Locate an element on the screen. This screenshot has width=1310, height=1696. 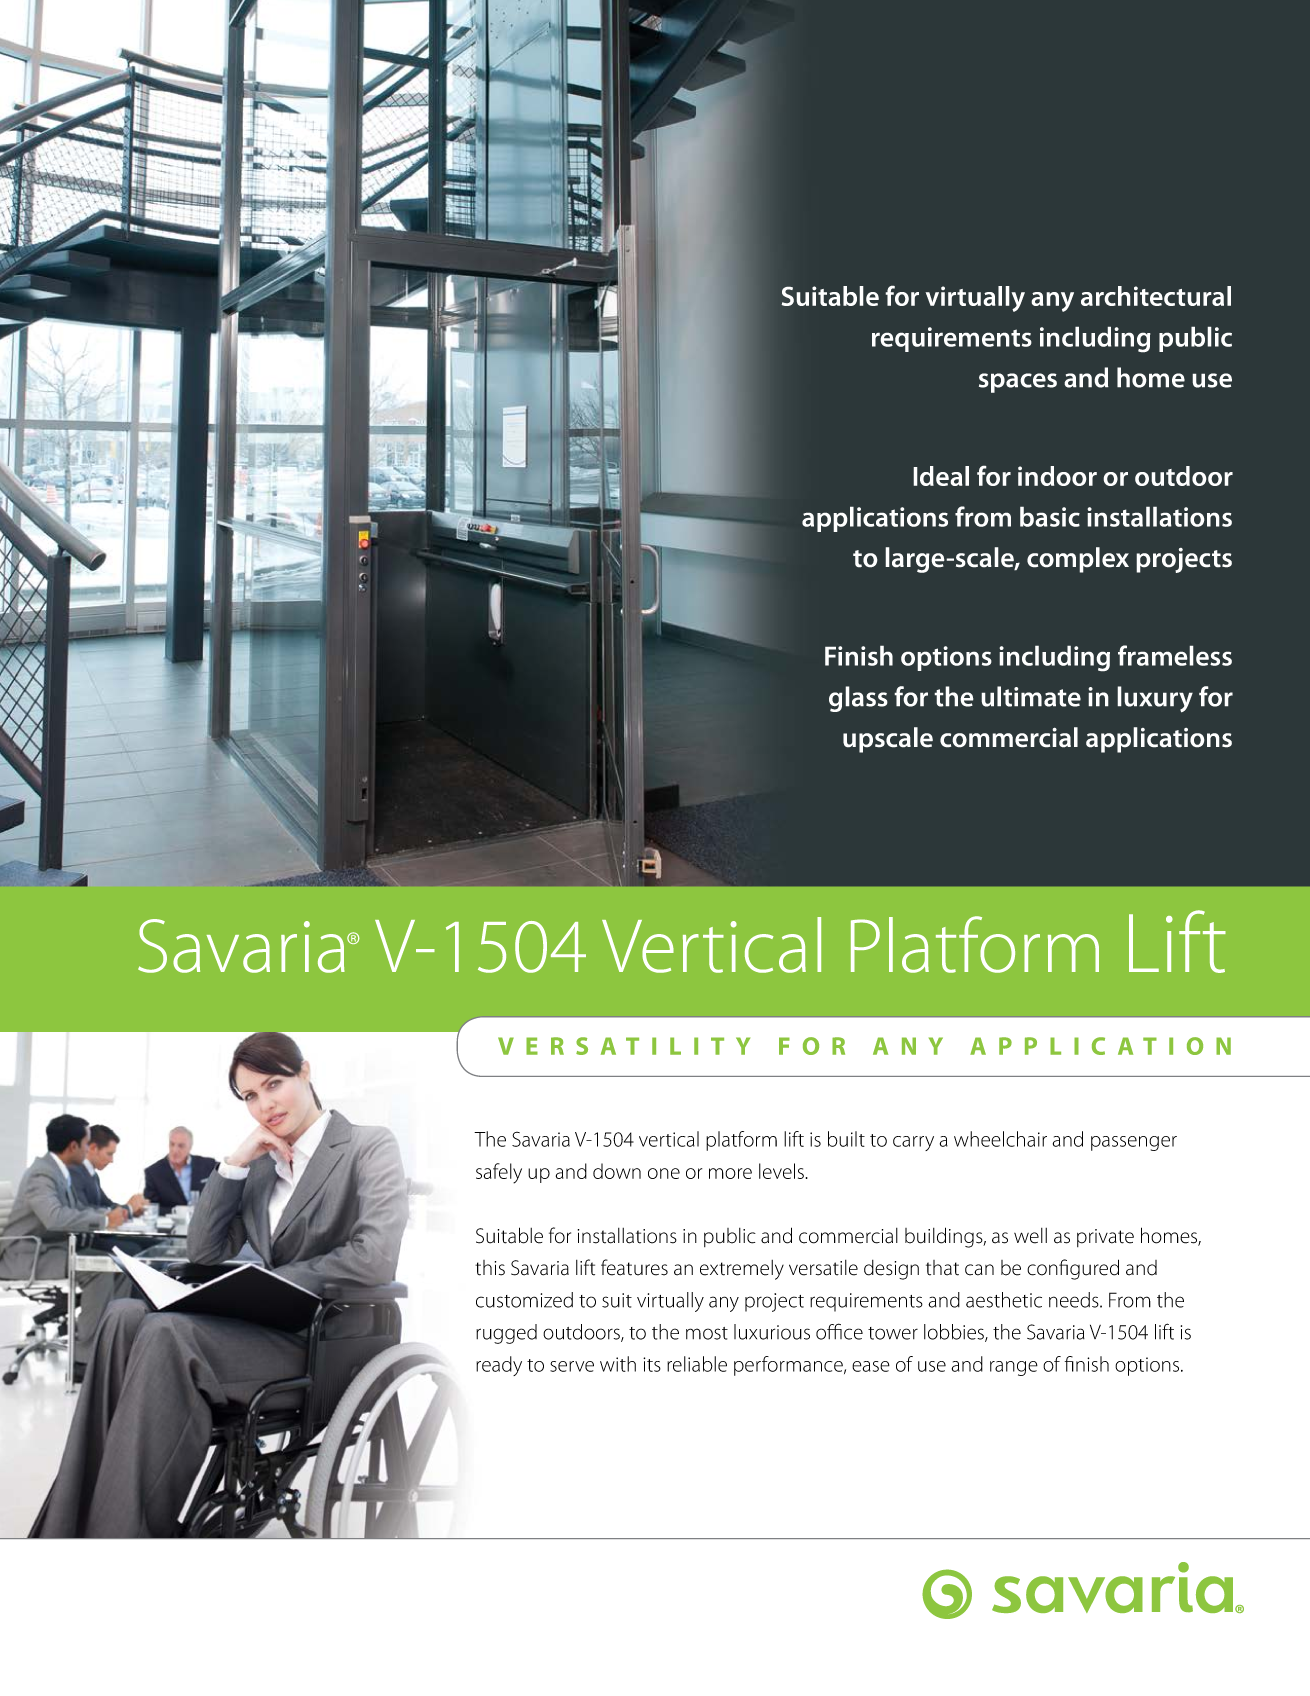
needs is located at coordinates (1075, 1300).
